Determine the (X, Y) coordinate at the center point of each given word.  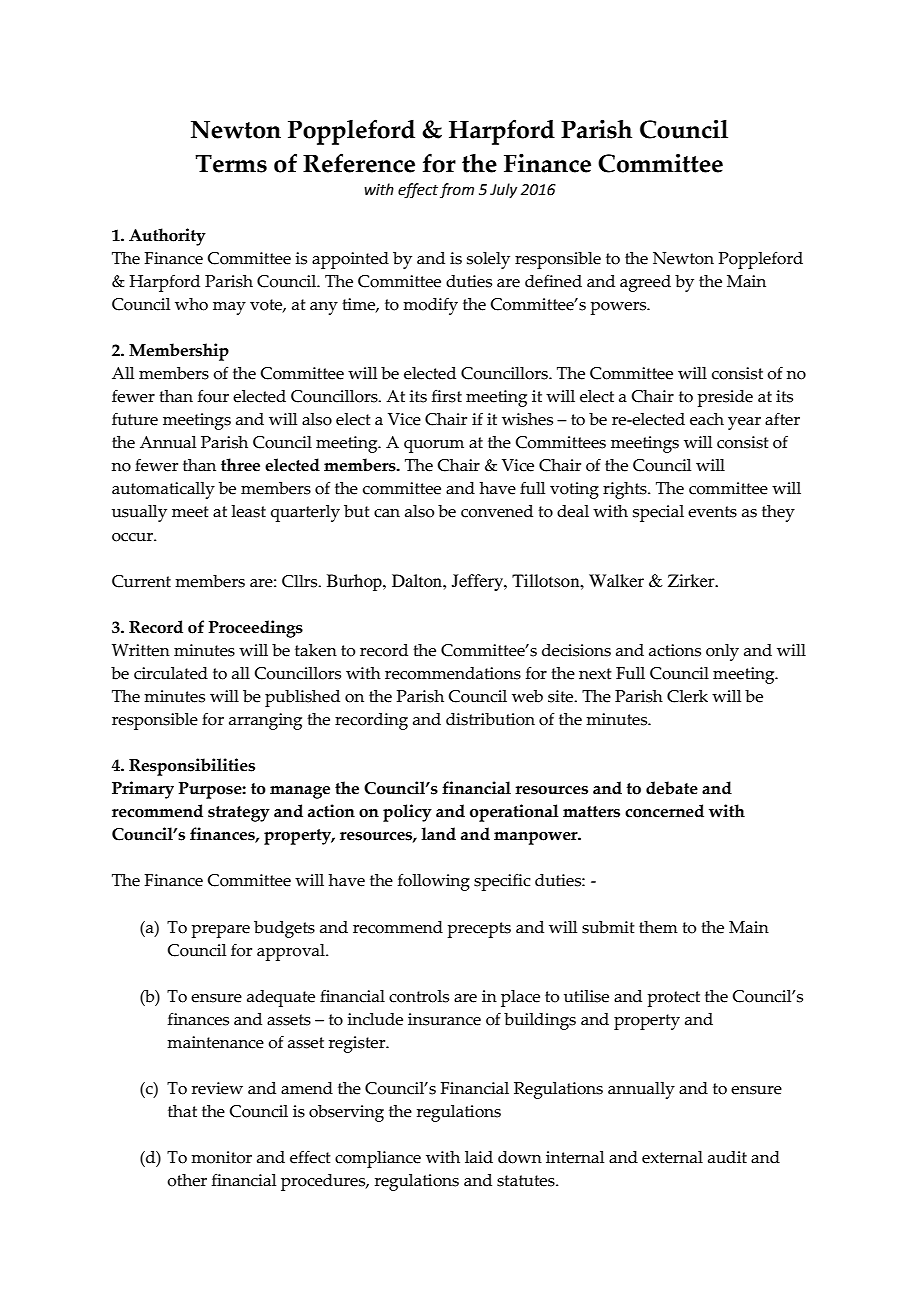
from (457, 190)
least (248, 511)
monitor (221, 1157)
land (438, 834)
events (712, 512)
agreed (645, 283)
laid (479, 1157)
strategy (239, 814)
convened (497, 511)
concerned (664, 811)
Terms (231, 164)
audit (727, 1157)
